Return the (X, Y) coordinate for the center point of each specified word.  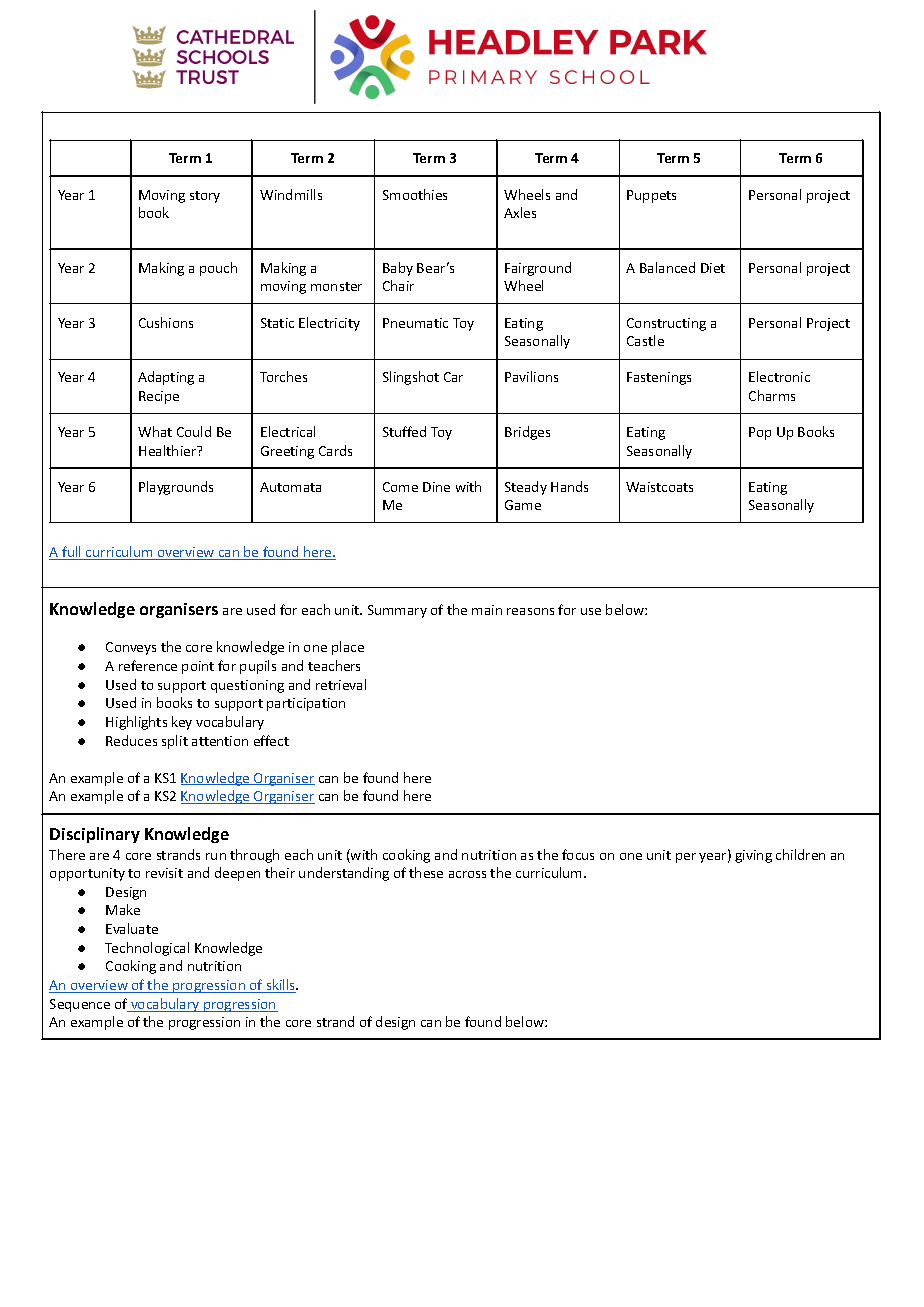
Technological (147, 949)
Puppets (651, 196)
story (205, 197)
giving (753, 856)
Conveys (131, 648)
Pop (760, 433)
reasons (530, 611)
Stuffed (404, 431)
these (426, 872)
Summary (397, 611)
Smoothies (415, 194)
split (175, 742)
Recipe (159, 397)
